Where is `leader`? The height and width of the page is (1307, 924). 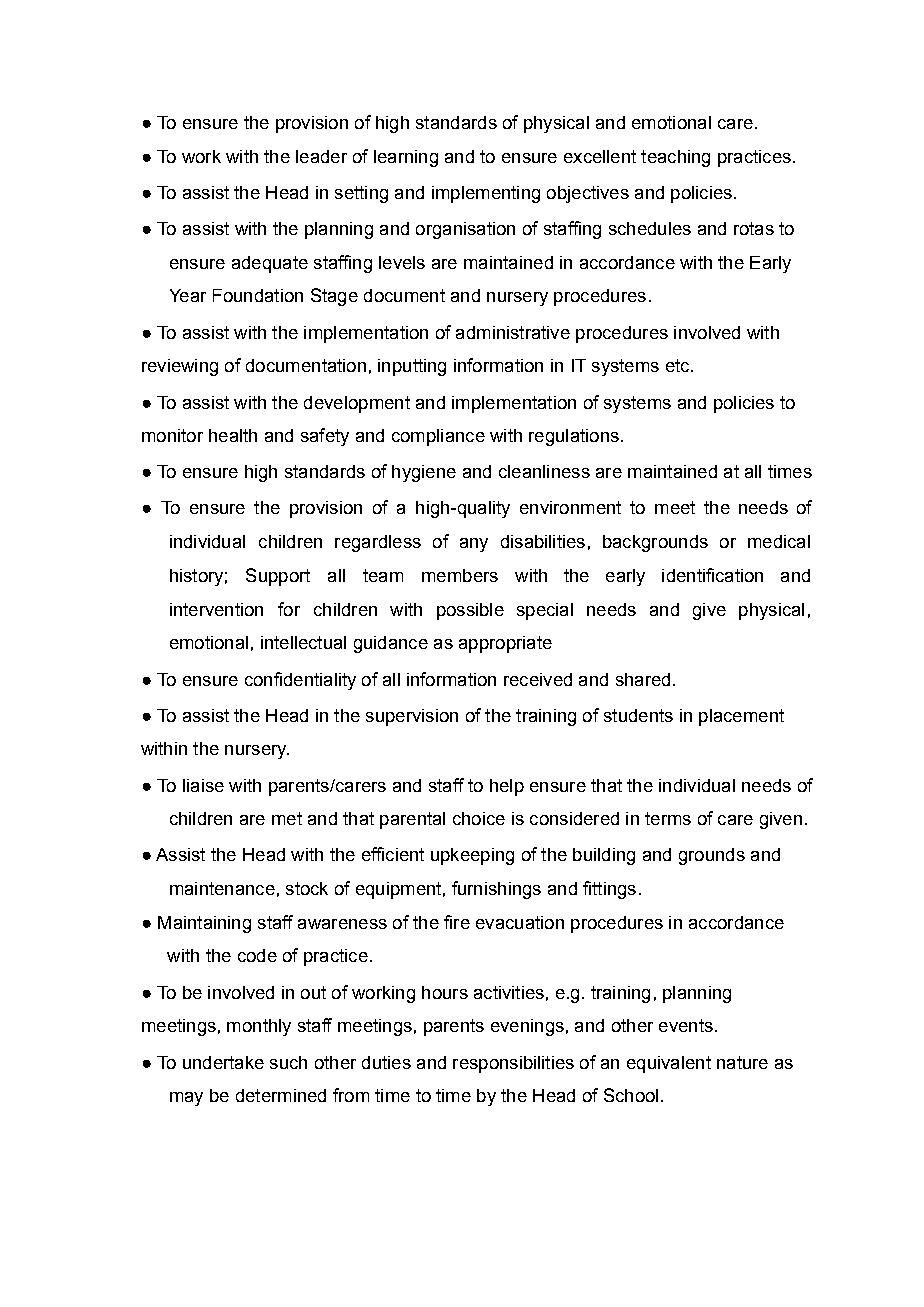
leader is located at coordinates (321, 156).
